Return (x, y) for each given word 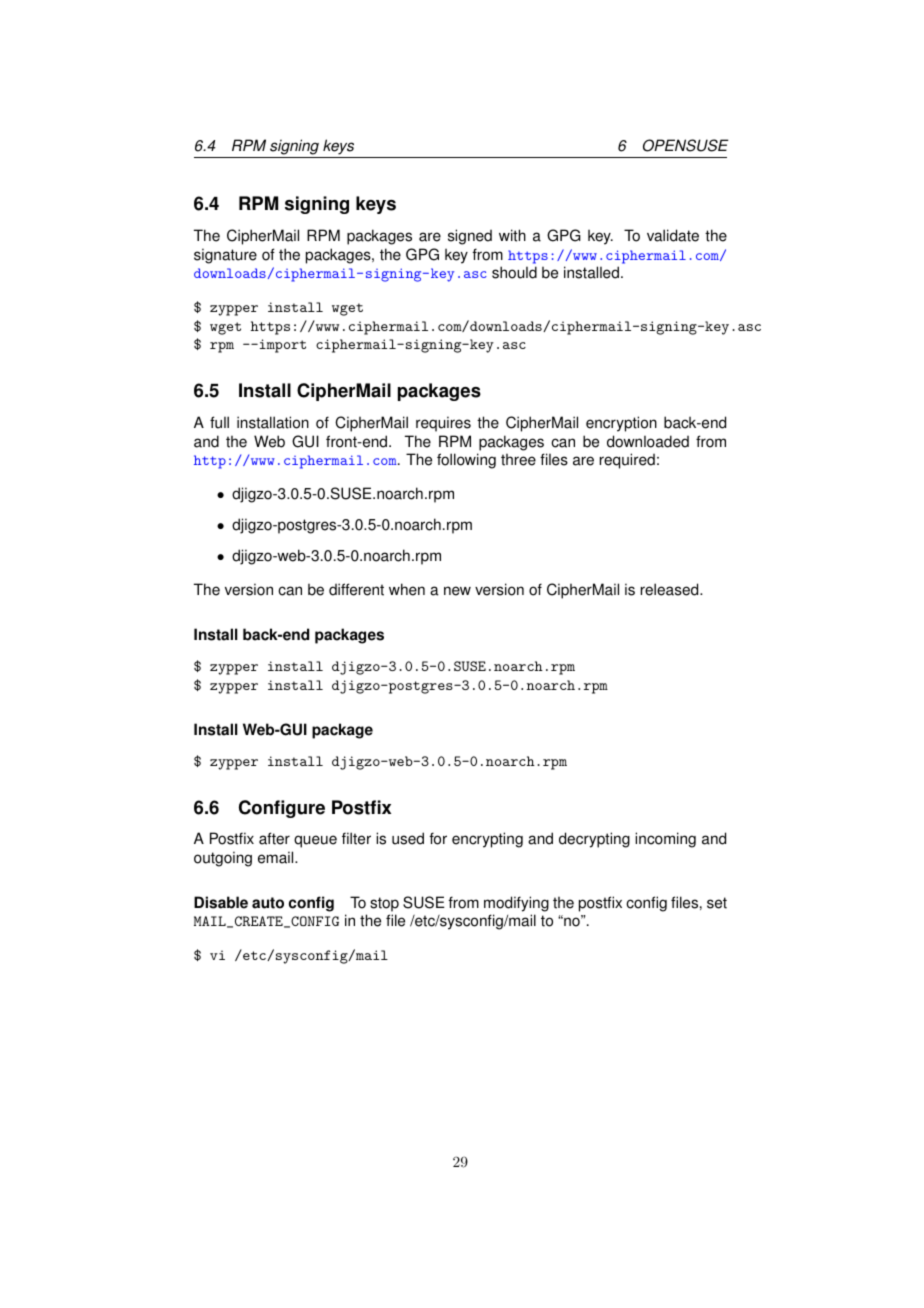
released (671, 589)
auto (268, 903)
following (466, 461)
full (219, 422)
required (627, 461)
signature (225, 256)
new (457, 591)
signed (470, 237)
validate (673, 235)
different (356, 589)
